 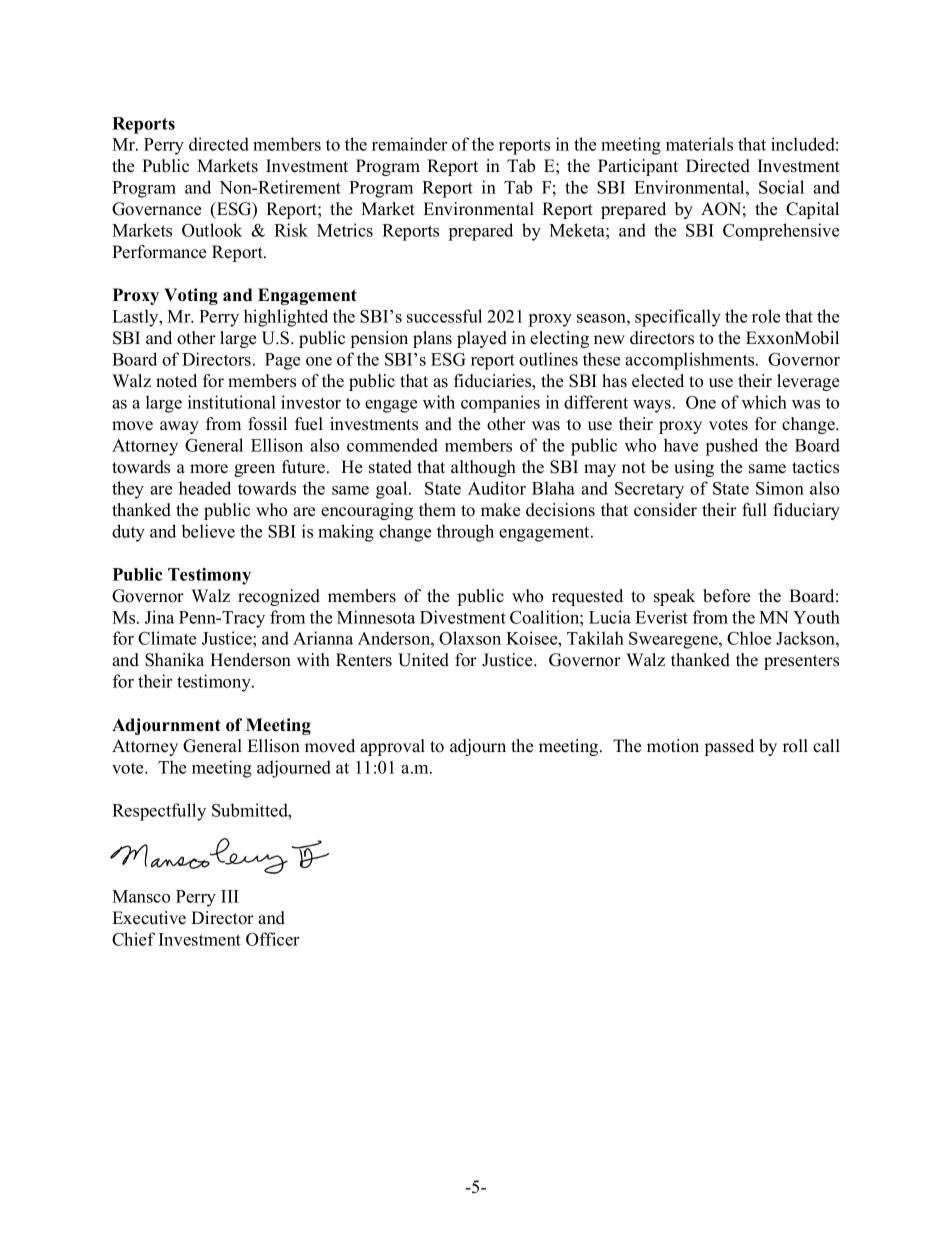 I want to click on institutional, so click(x=232, y=402).
